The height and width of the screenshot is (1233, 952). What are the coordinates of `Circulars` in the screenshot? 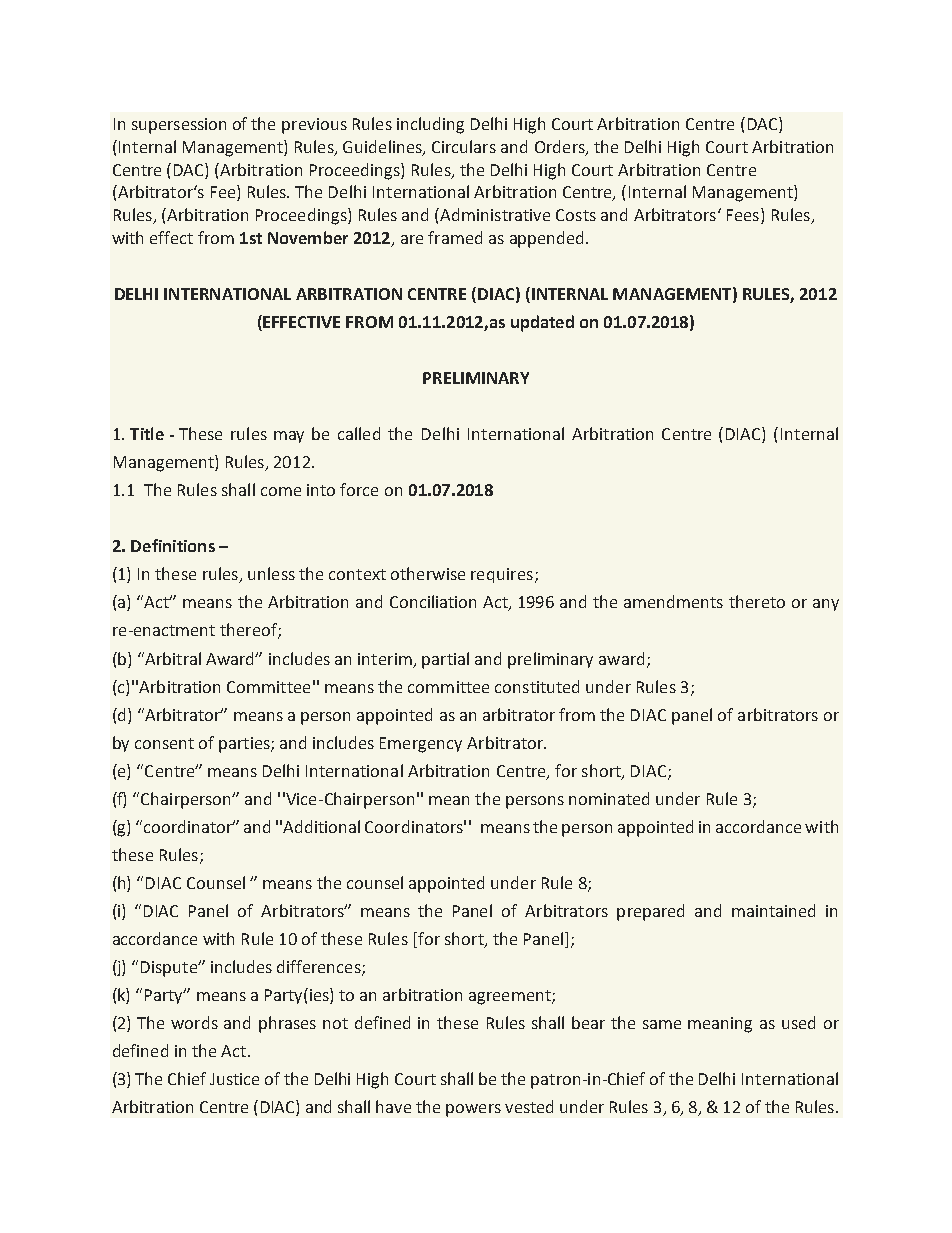 It's located at (464, 146).
